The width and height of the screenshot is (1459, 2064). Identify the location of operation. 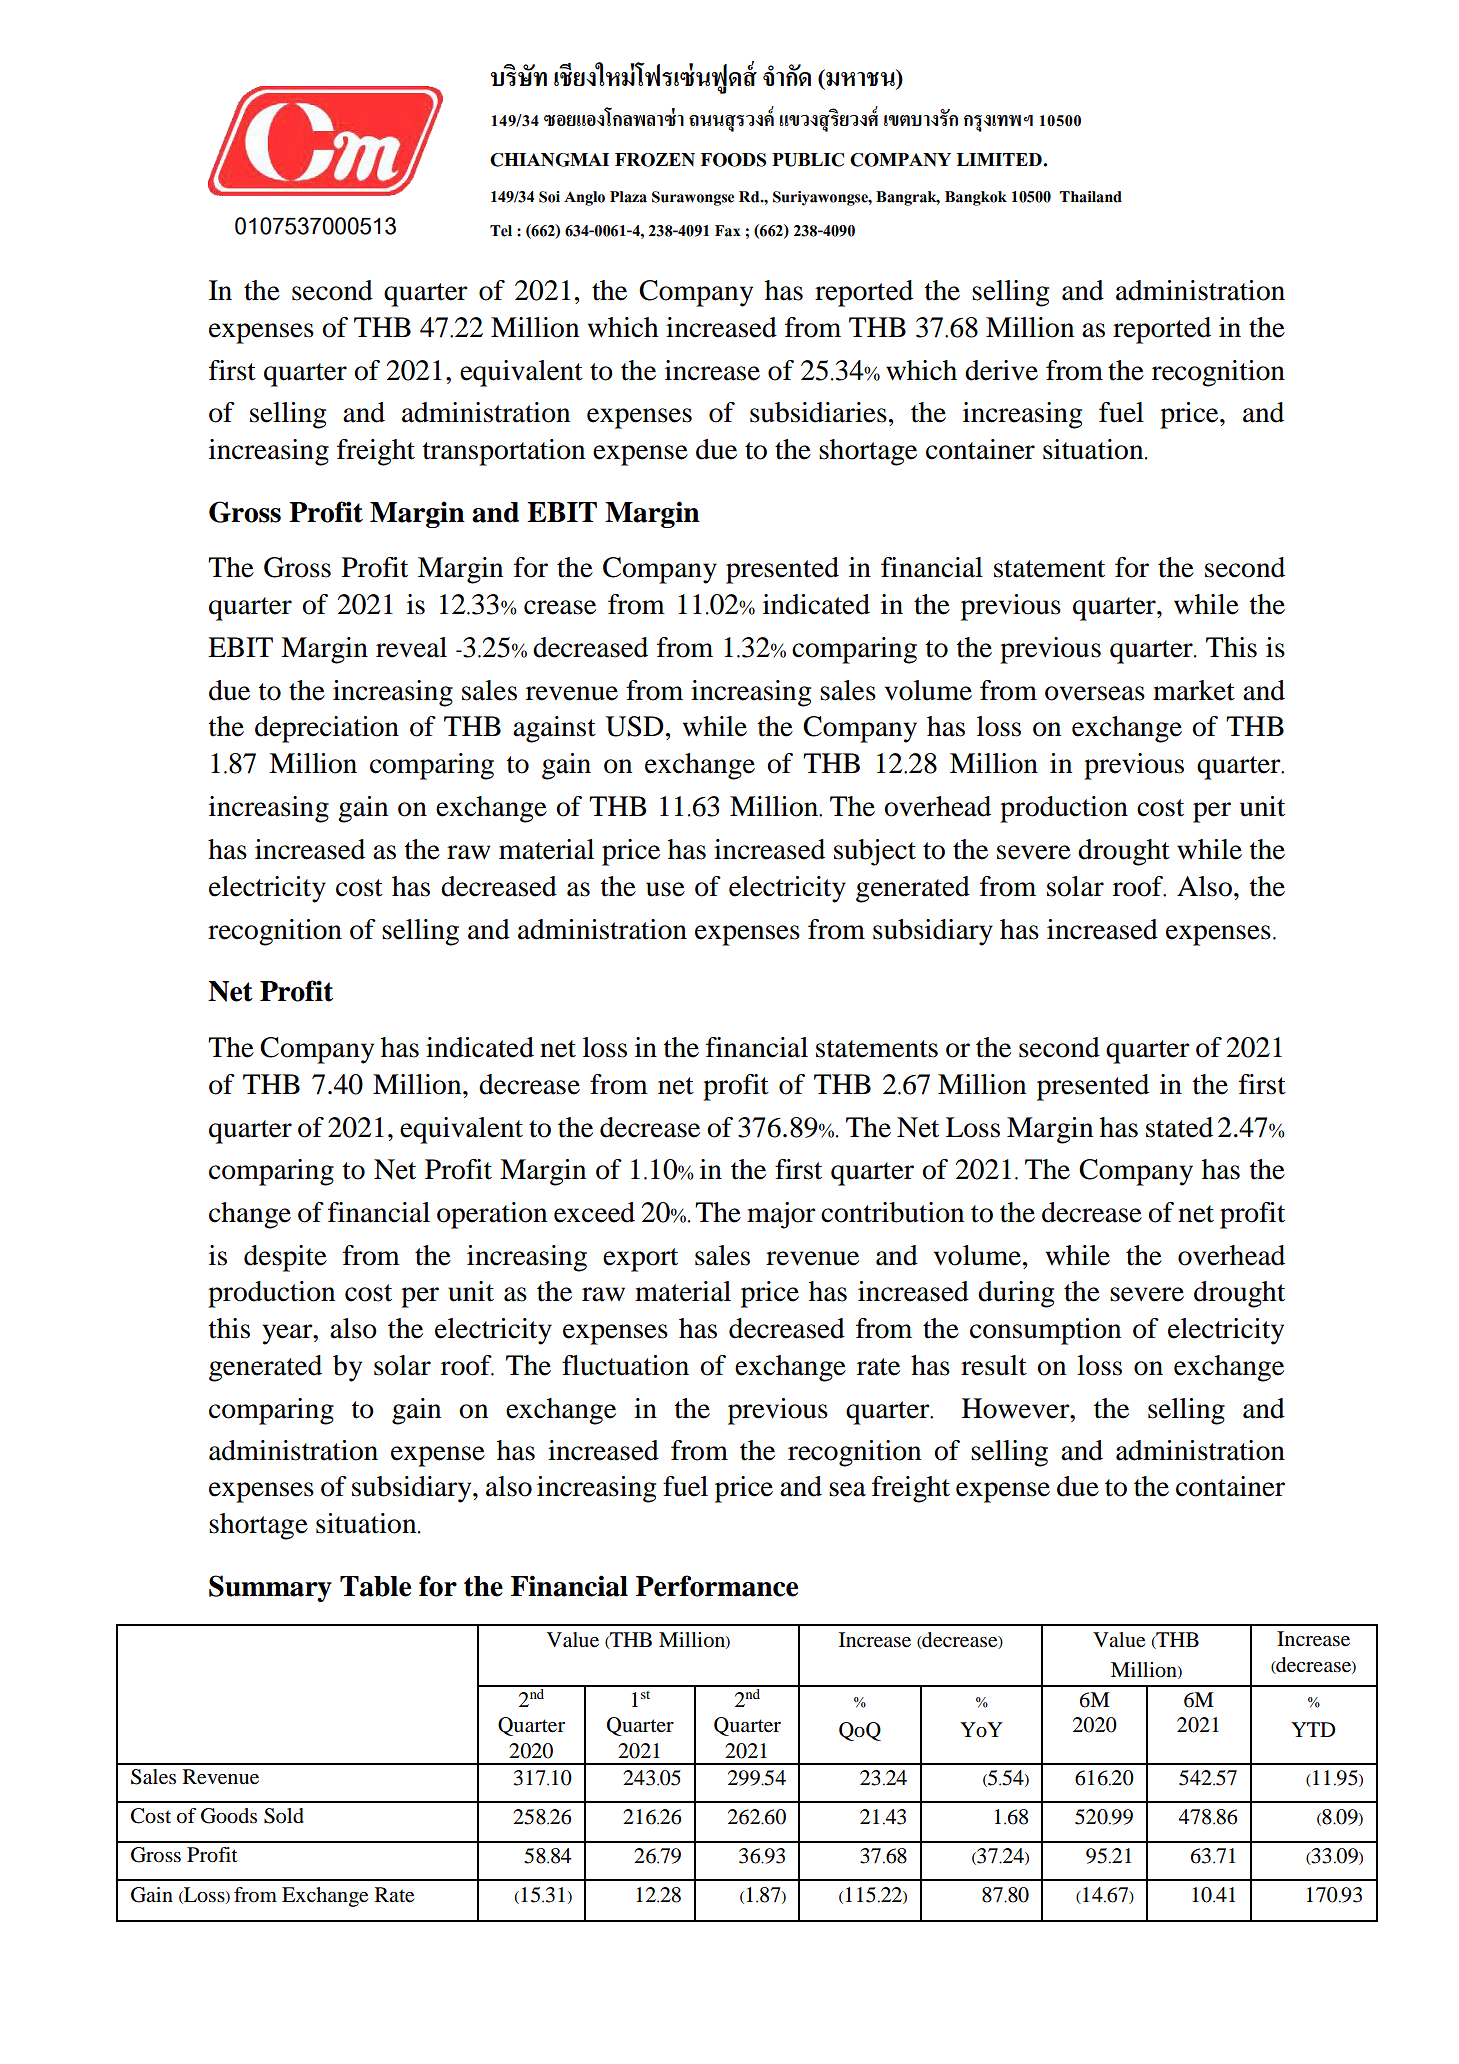
(492, 1215).
